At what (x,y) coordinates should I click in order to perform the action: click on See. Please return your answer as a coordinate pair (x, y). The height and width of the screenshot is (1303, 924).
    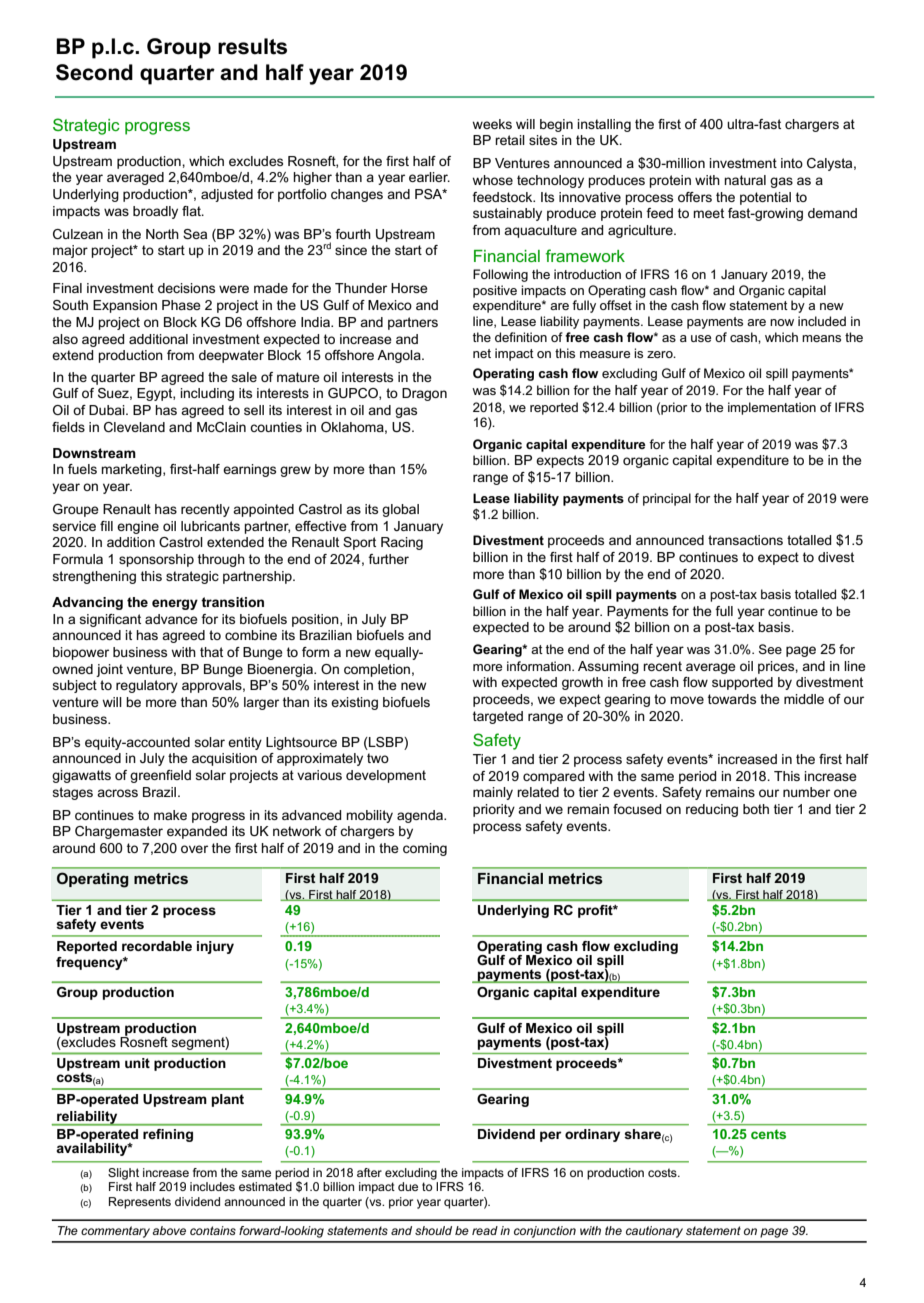
    Looking at the image, I should click on (770, 649).
